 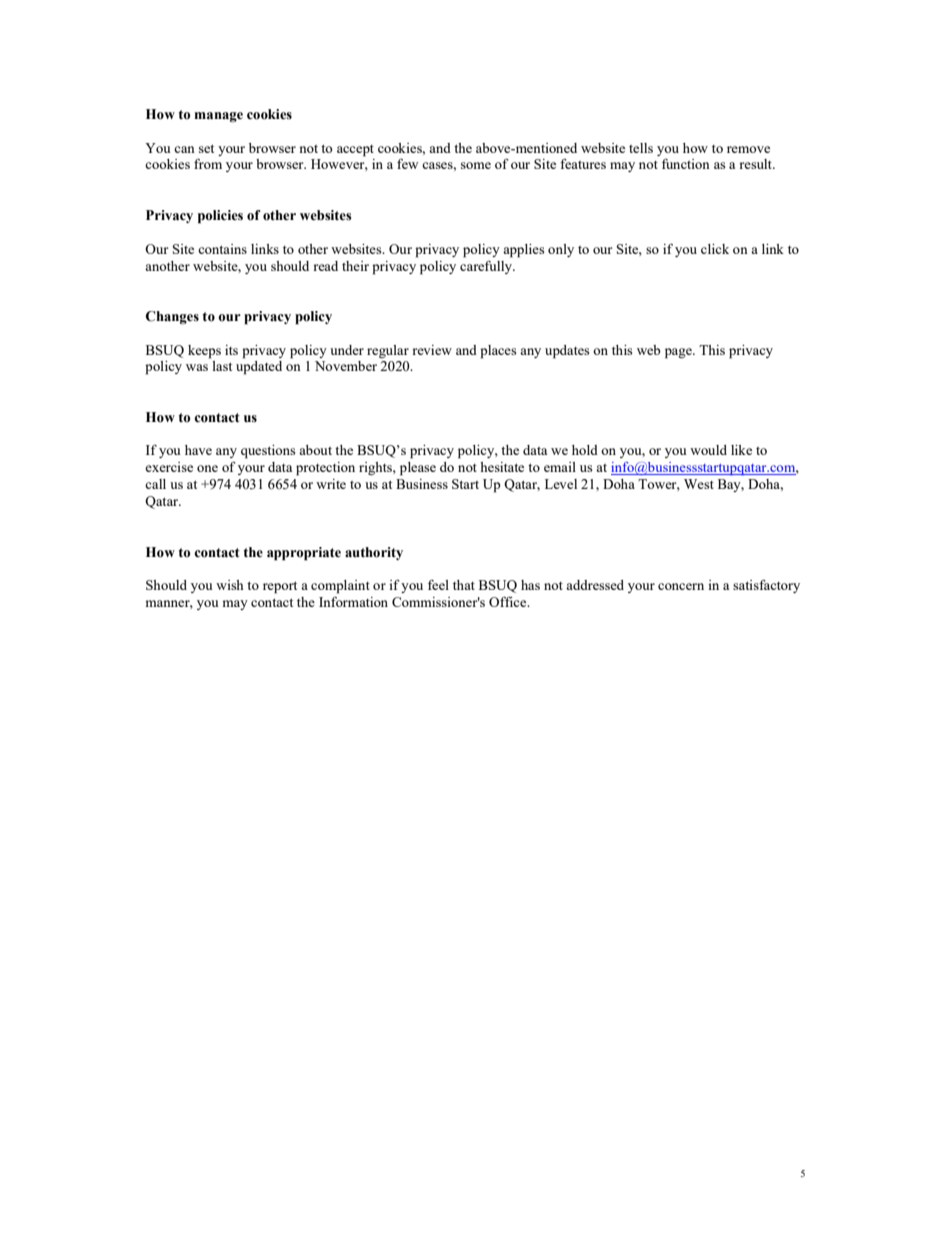 I want to click on last, so click(x=222, y=366).
